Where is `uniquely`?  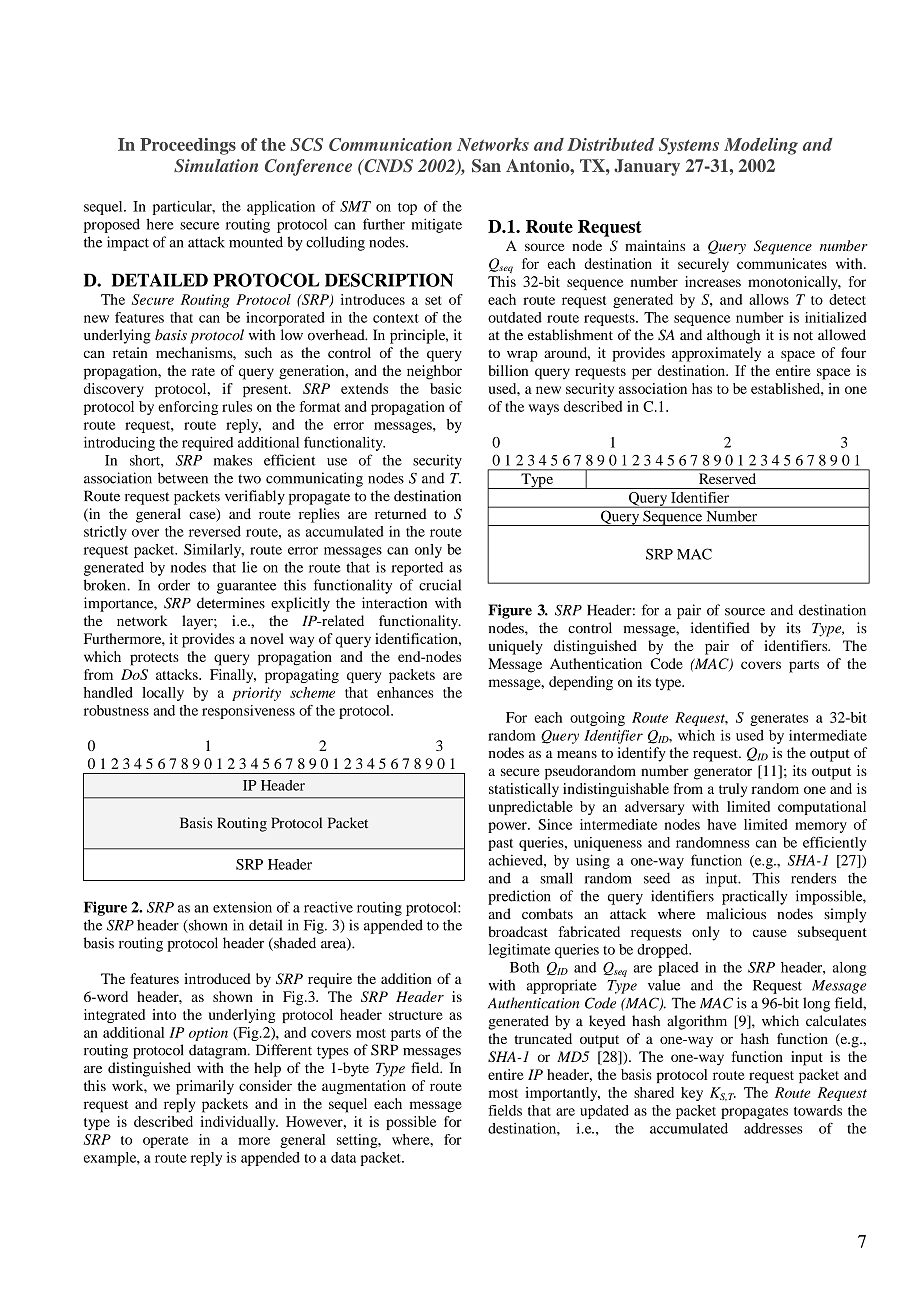 uniquely is located at coordinates (516, 647).
